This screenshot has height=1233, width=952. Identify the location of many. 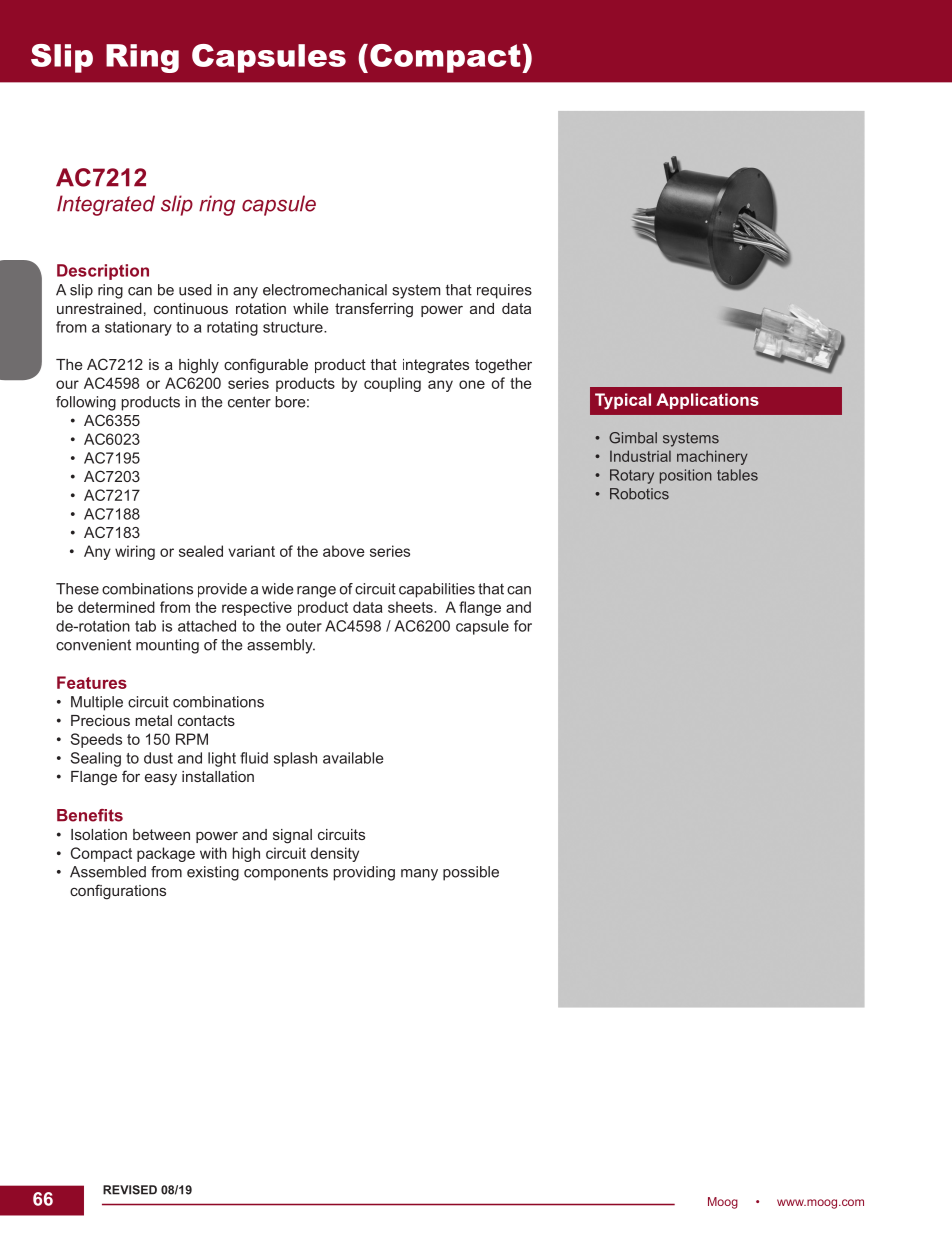
(419, 875).
